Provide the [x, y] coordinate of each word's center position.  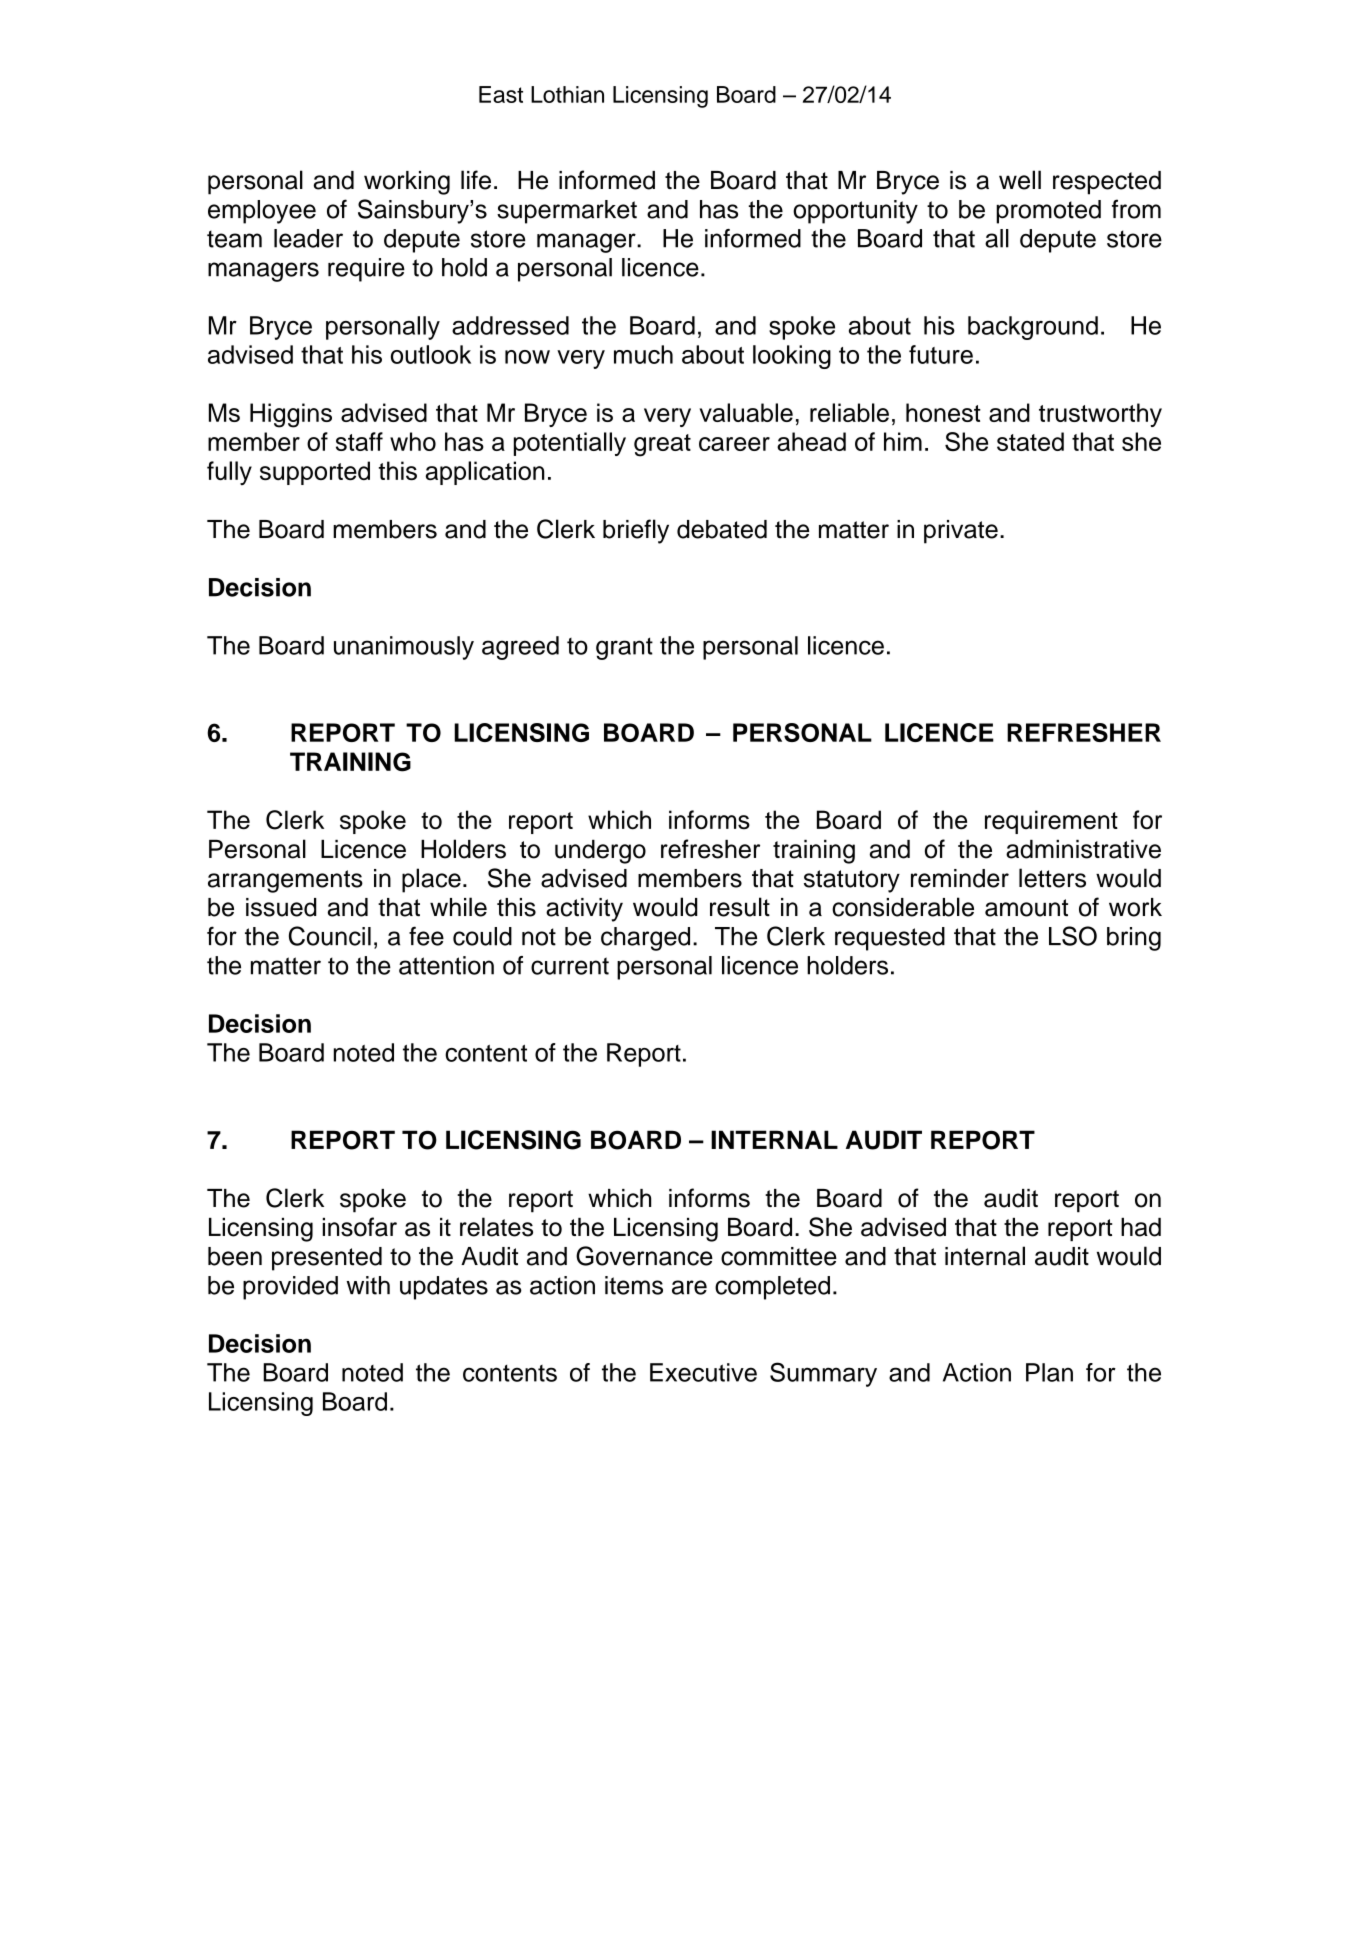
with [368, 1285]
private [961, 532]
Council [330, 936]
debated [722, 529]
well [1020, 180]
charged [645, 939]
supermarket [567, 212]
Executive [703, 1372]
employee [262, 212]
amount [1026, 908]
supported [315, 473]
